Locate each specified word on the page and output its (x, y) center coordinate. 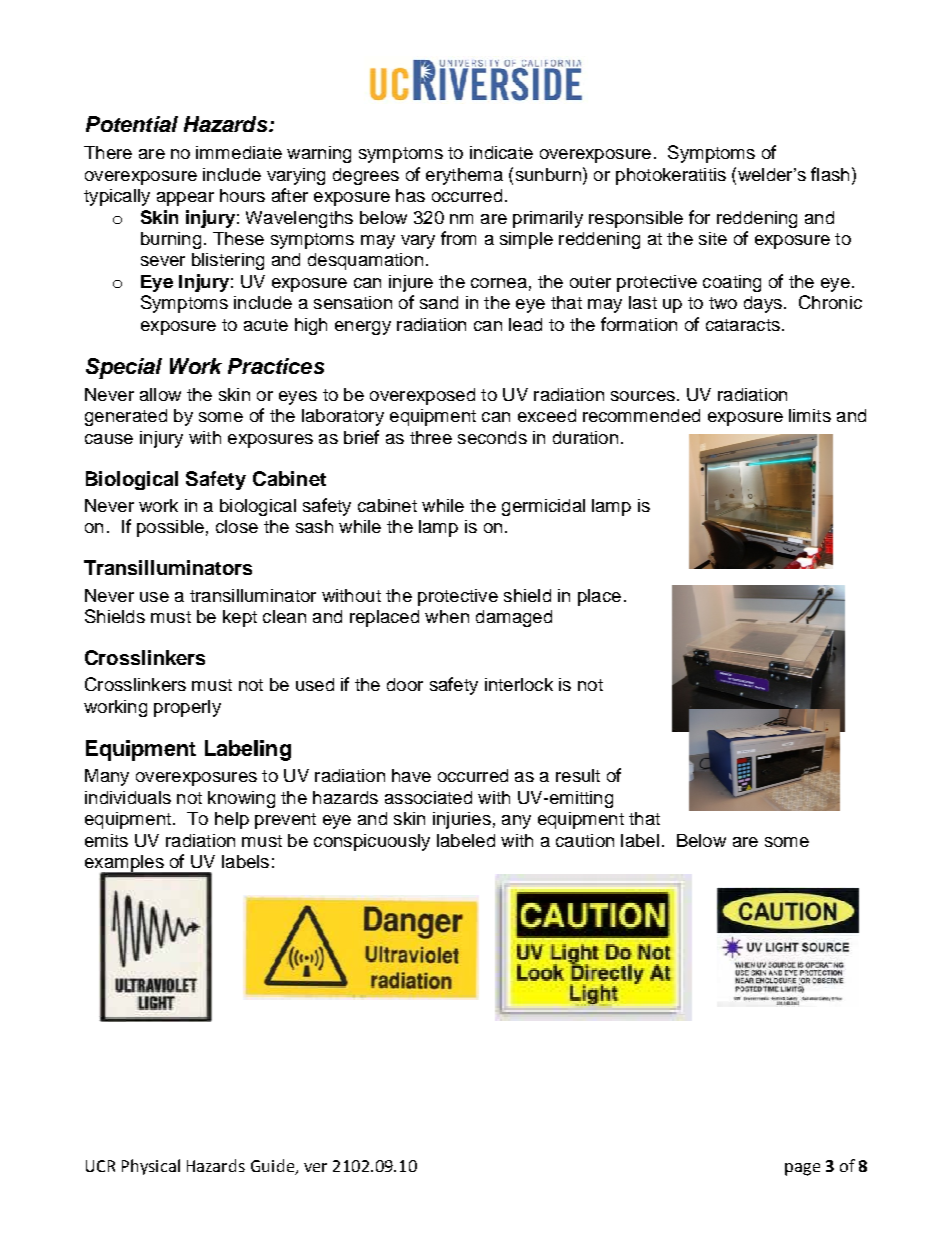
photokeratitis (671, 176)
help (232, 820)
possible (170, 528)
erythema (464, 176)
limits (810, 415)
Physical (151, 1167)
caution (585, 840)
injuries (462, 820)
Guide (273, 1167)
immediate (239, 152)
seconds (492, 437)
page (802, 1169)
